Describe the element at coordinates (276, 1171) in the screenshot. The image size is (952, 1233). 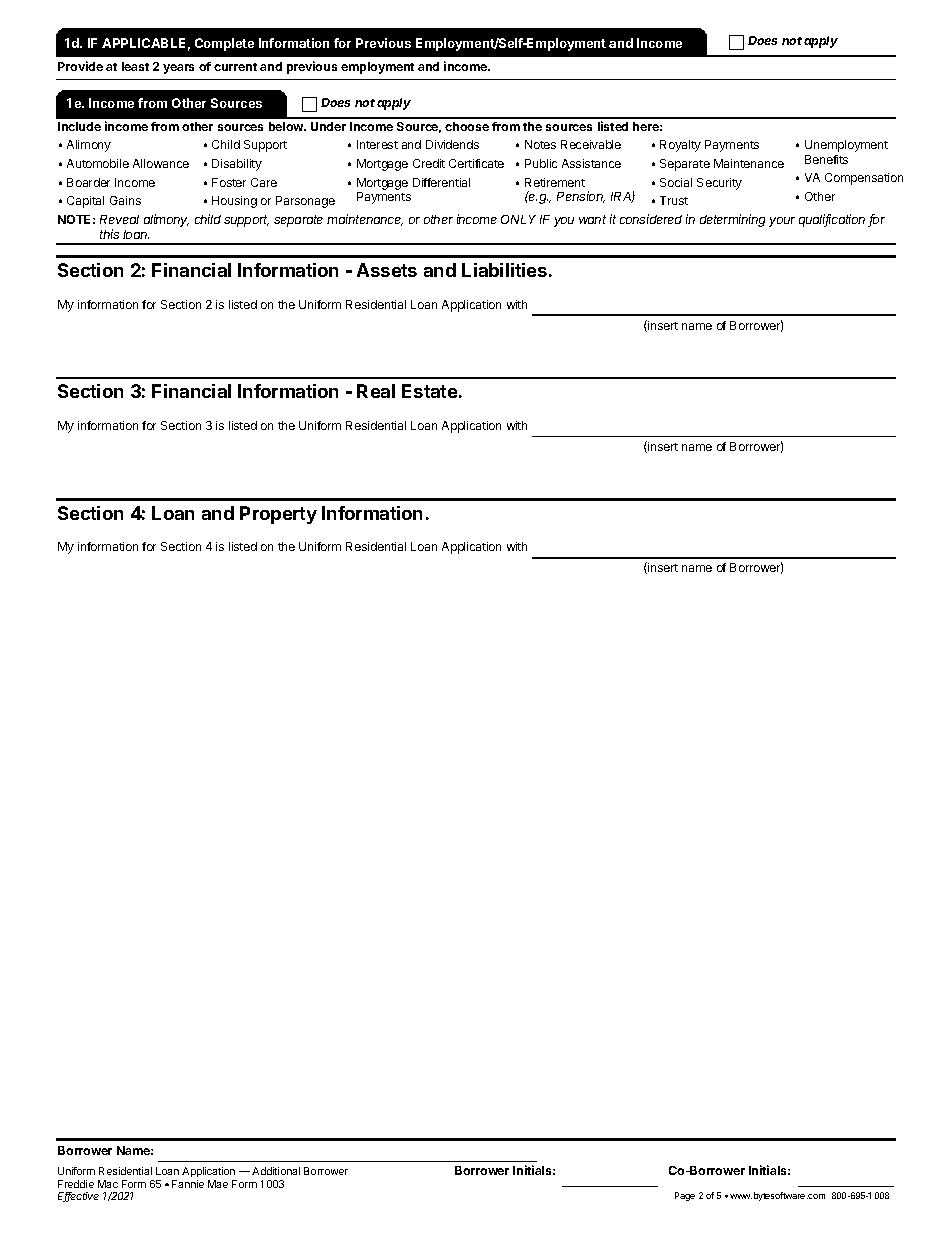
I see `Additional` at that location.
